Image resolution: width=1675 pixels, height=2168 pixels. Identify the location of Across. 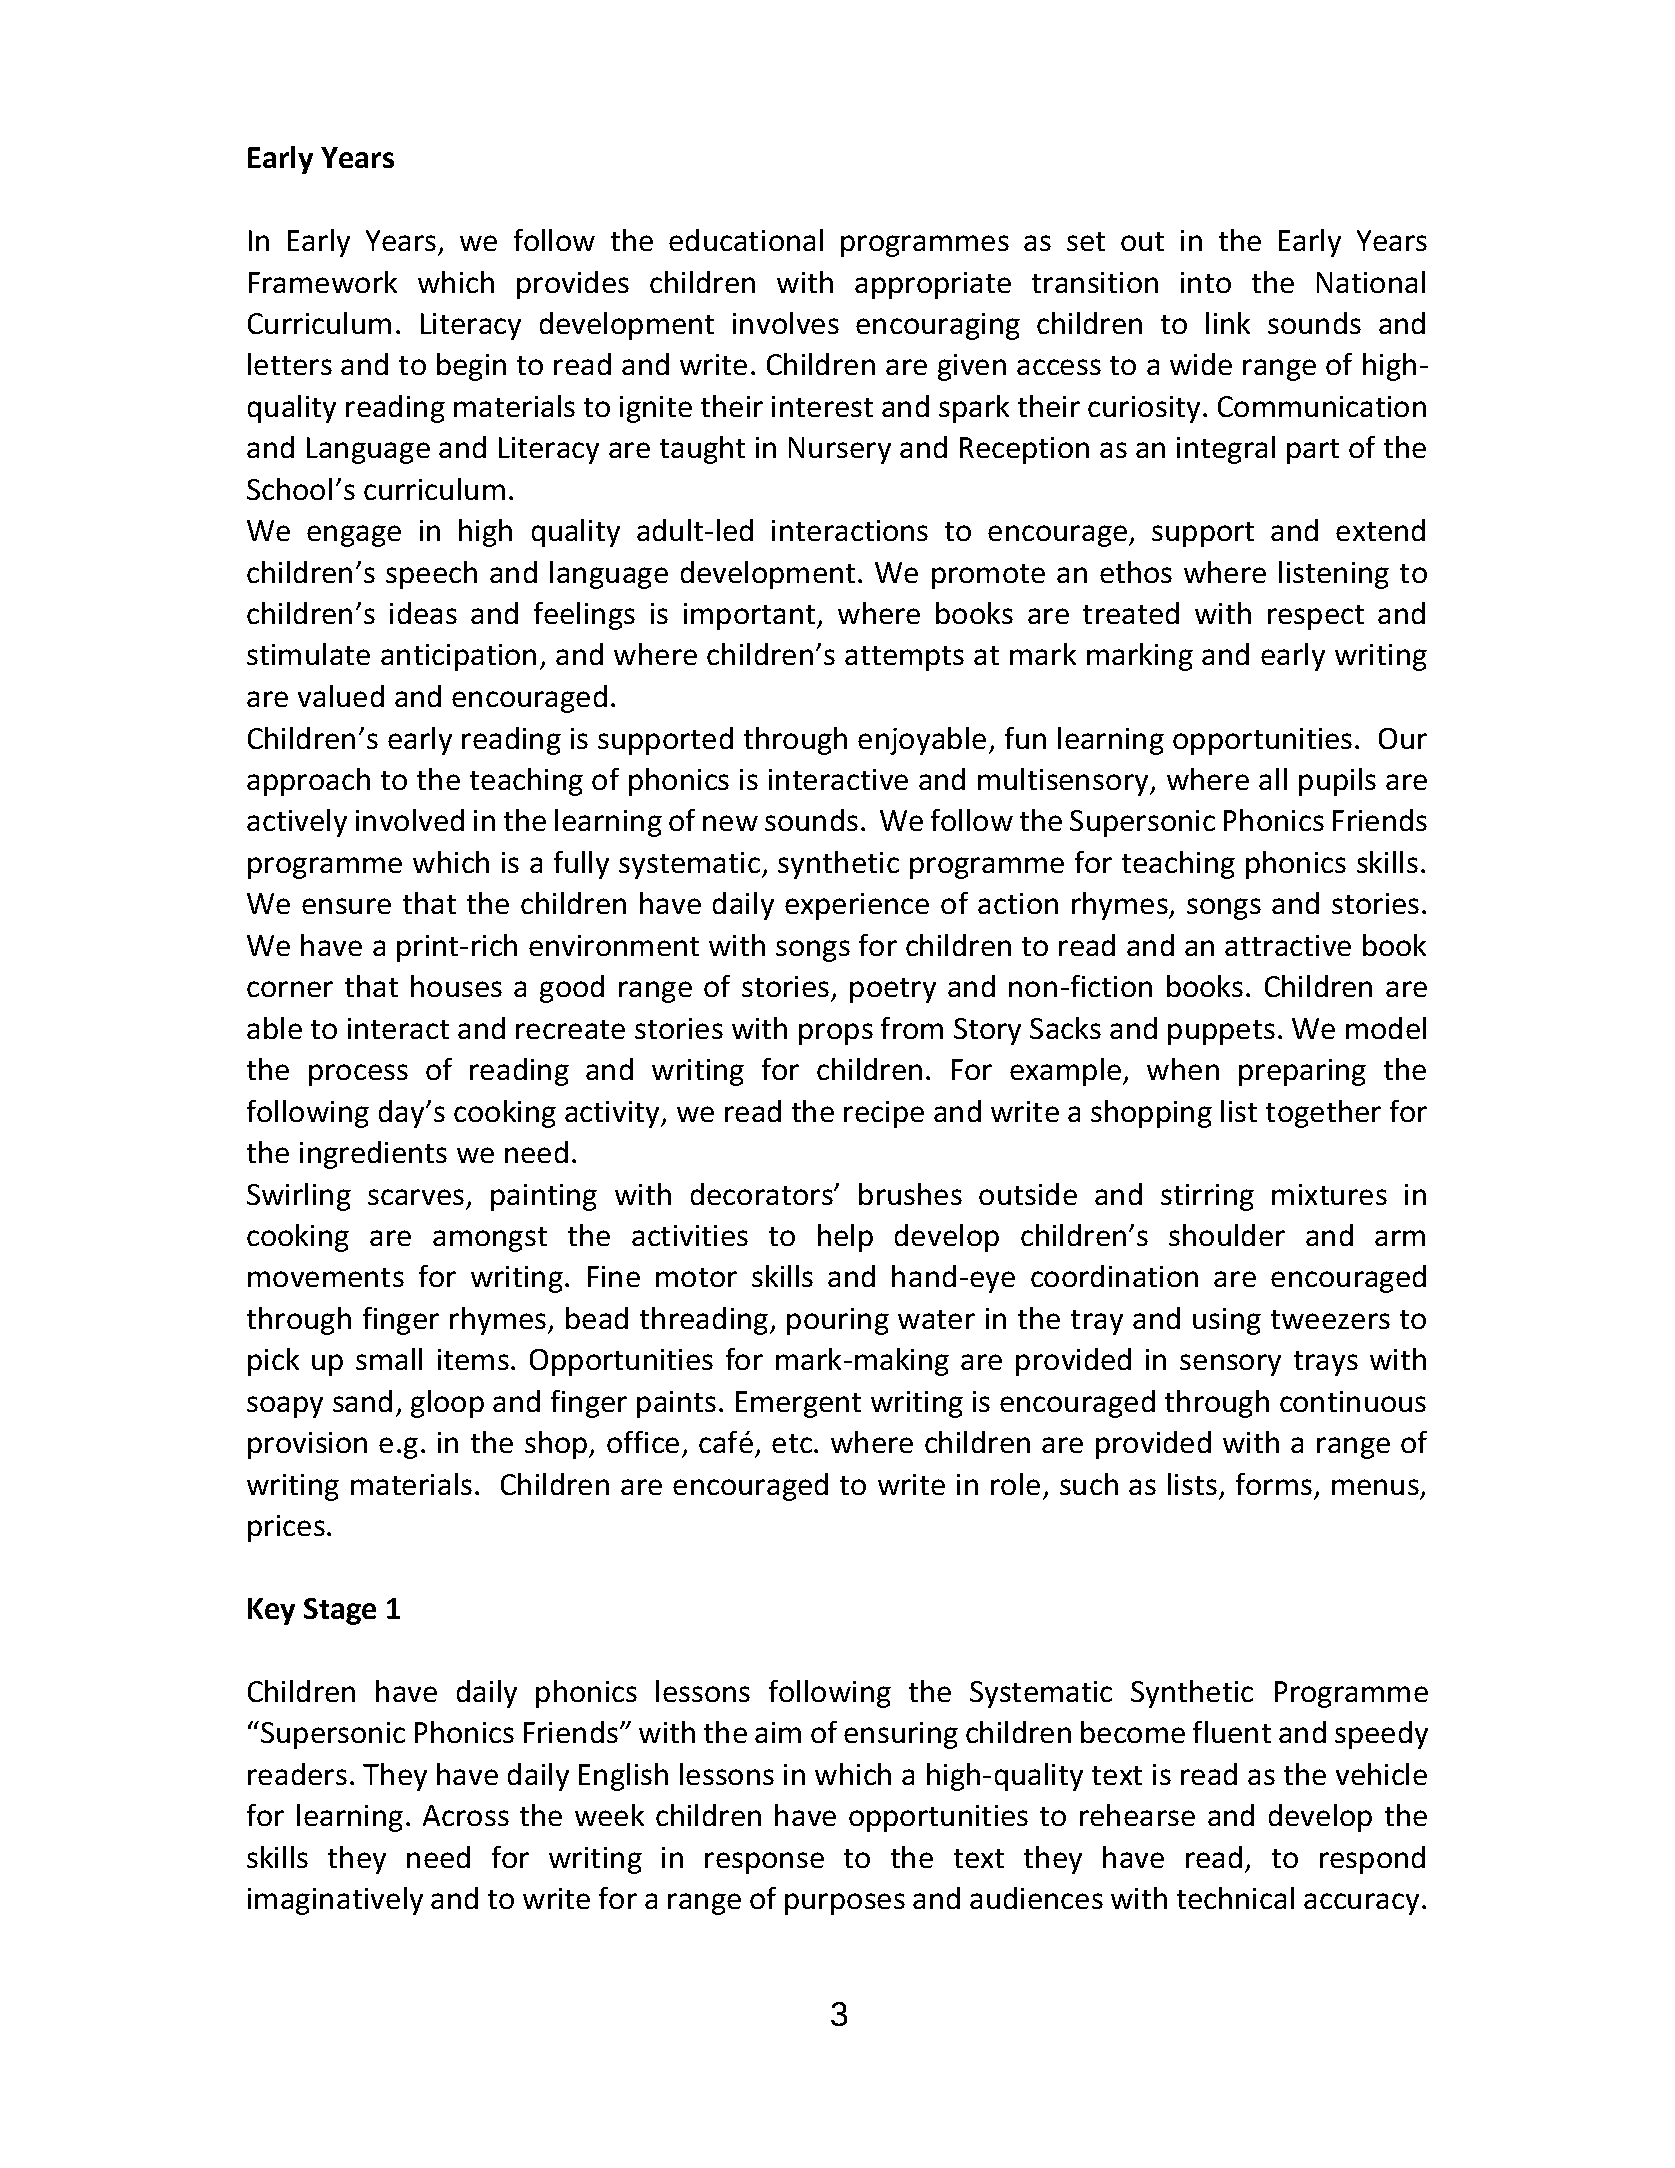
(466, 1815).
